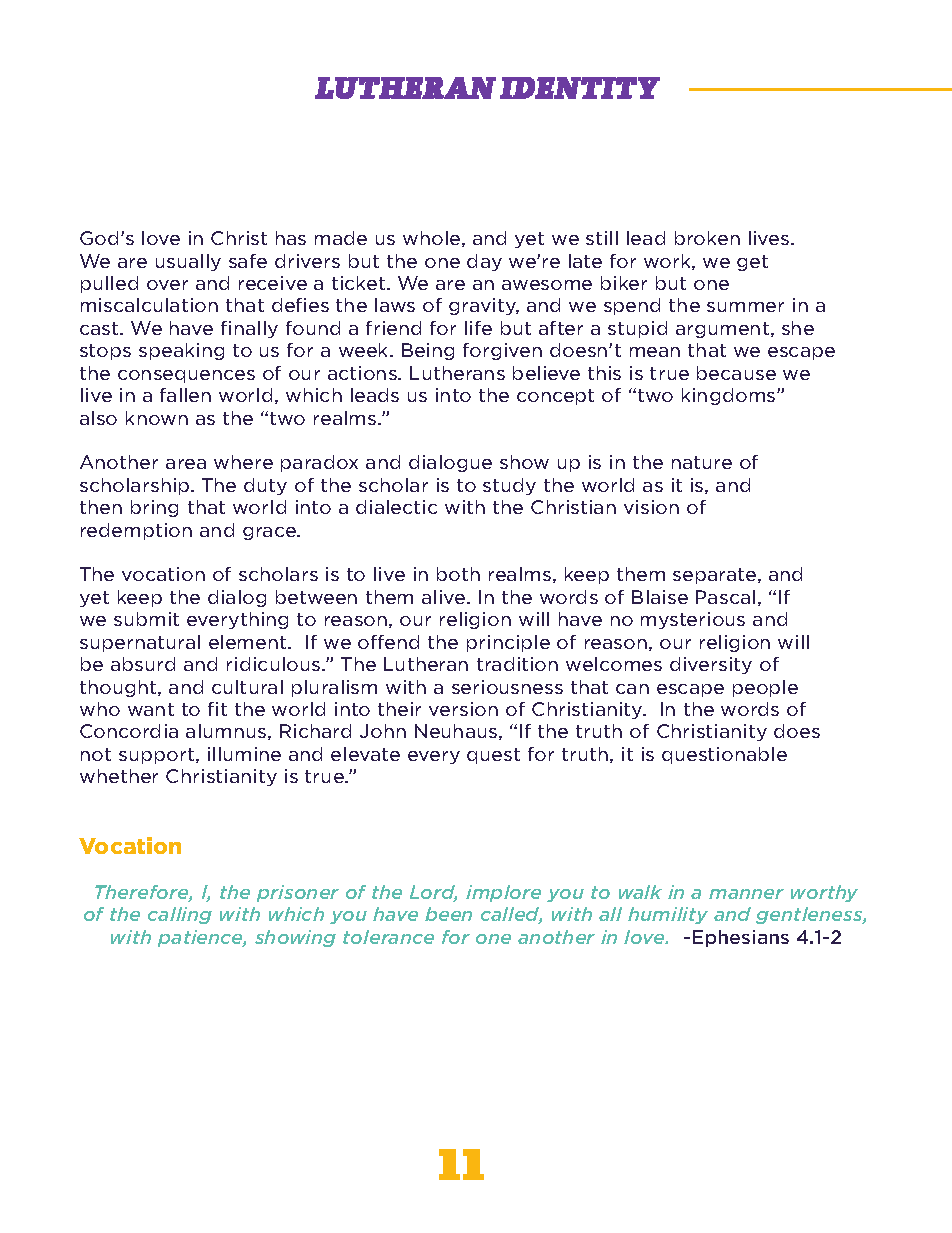 The image size is (952, 1233). Describe the element at coordinates (146, 619) in the screenshot. I see `submit` at that location.
